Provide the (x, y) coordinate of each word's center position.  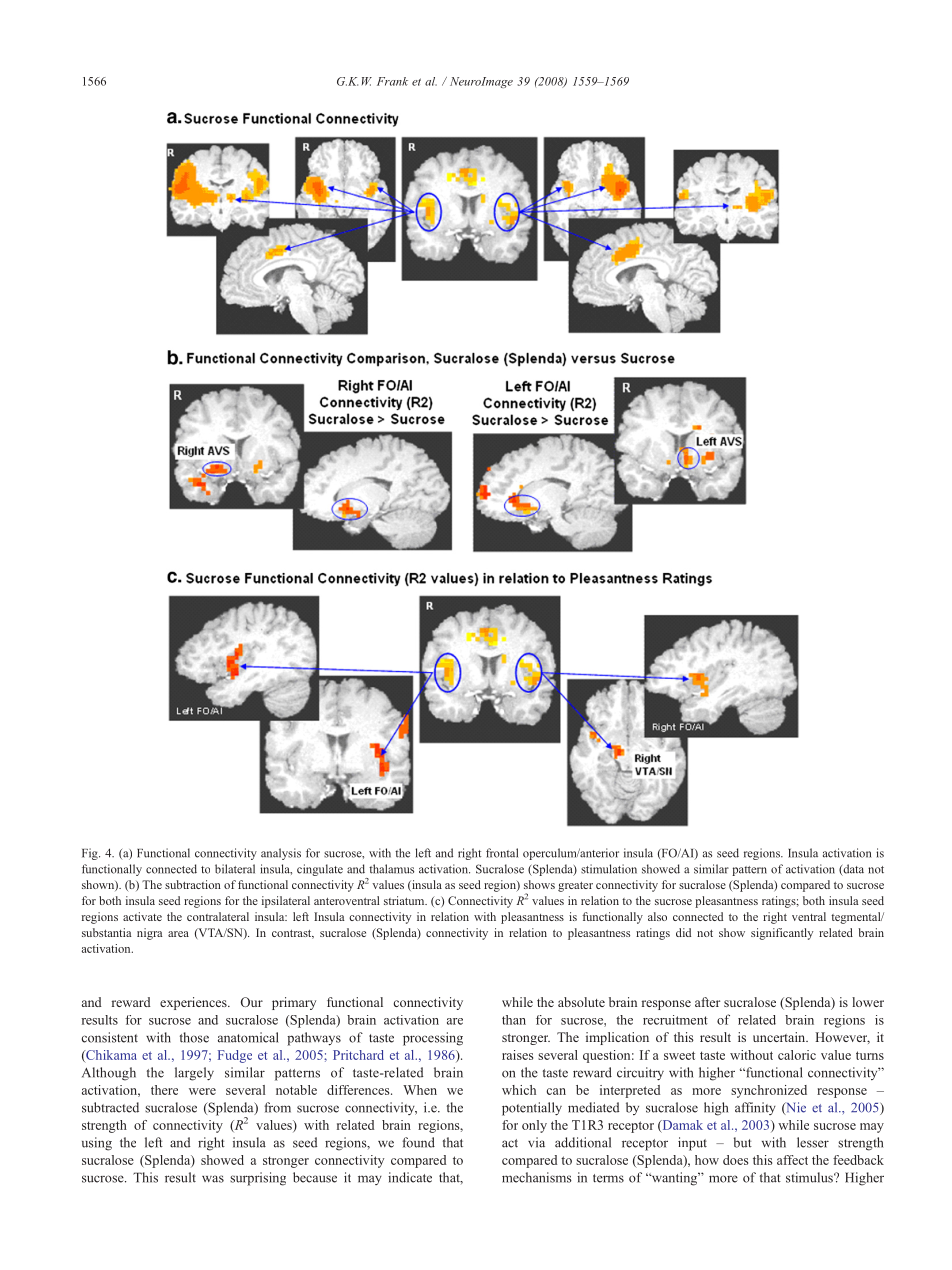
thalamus (391, 869)
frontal (502, 853)
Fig (91, 854)
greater (575, 887)
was (213, 1179)
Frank (392, 81)
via (536, 1142)
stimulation (609, 869)
